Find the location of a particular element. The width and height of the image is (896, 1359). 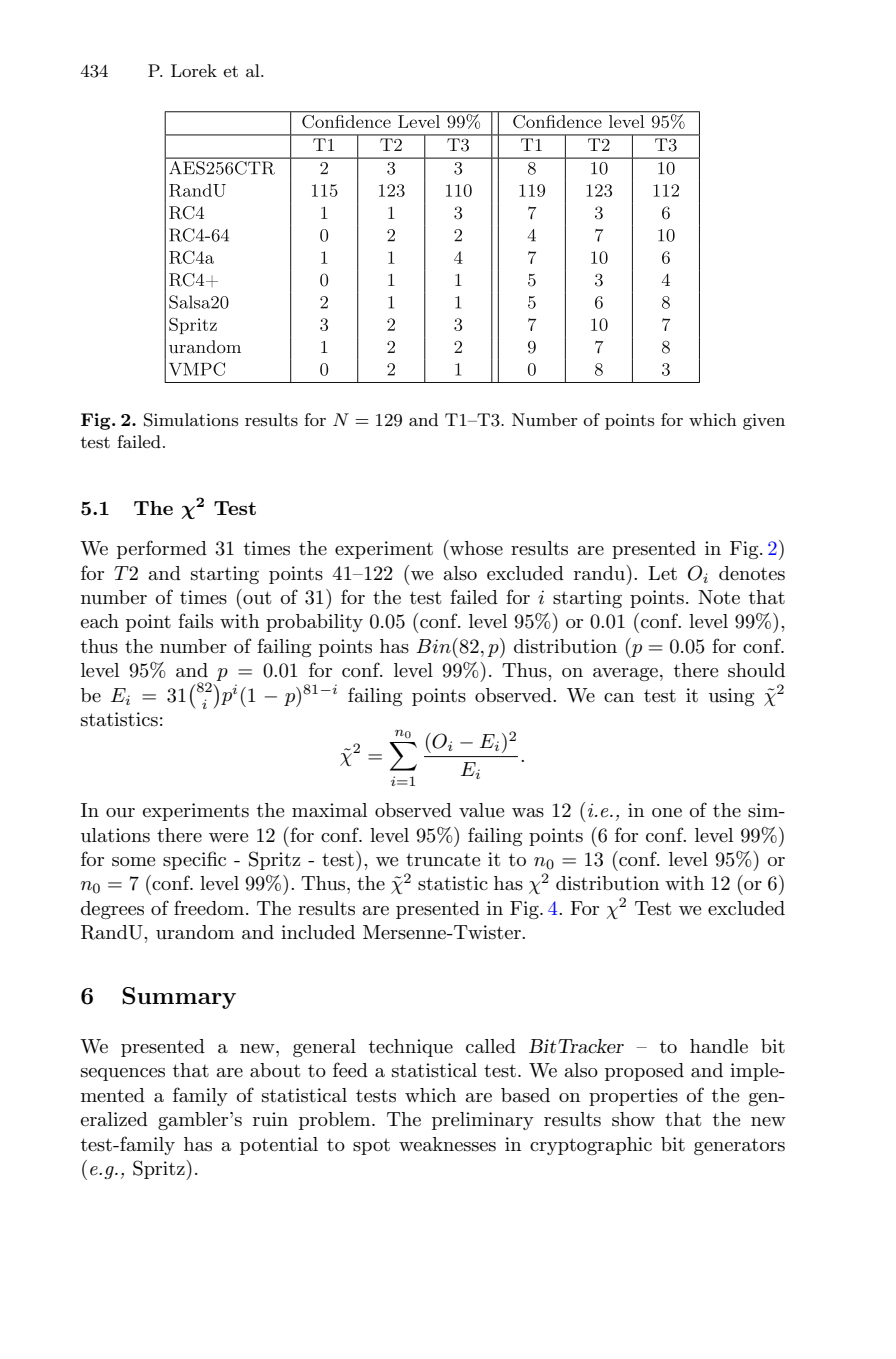

one is located at coordinates (667, 813).
